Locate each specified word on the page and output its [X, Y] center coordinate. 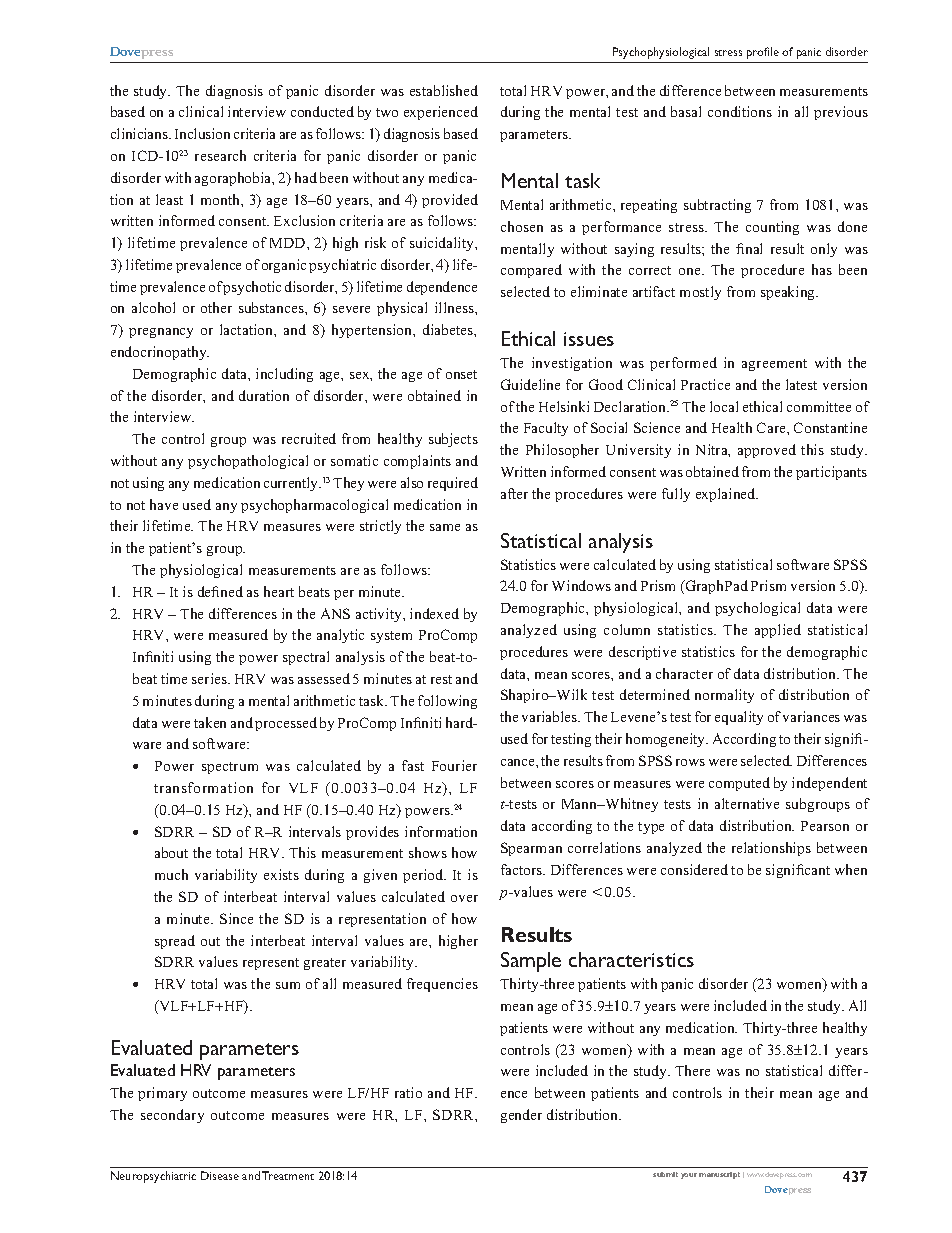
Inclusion [202, 133]
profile [763, 53]
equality [739, 718]
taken [210, 722]
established [444, 90]
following [447, 702]
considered [694, 869]
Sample [531, 962]
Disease [220, 1175]
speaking [789, 293]
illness [455, 307]
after [514, 493]
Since [236, 918]
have [164, 504]
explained [727, 495]
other [216, 307]
